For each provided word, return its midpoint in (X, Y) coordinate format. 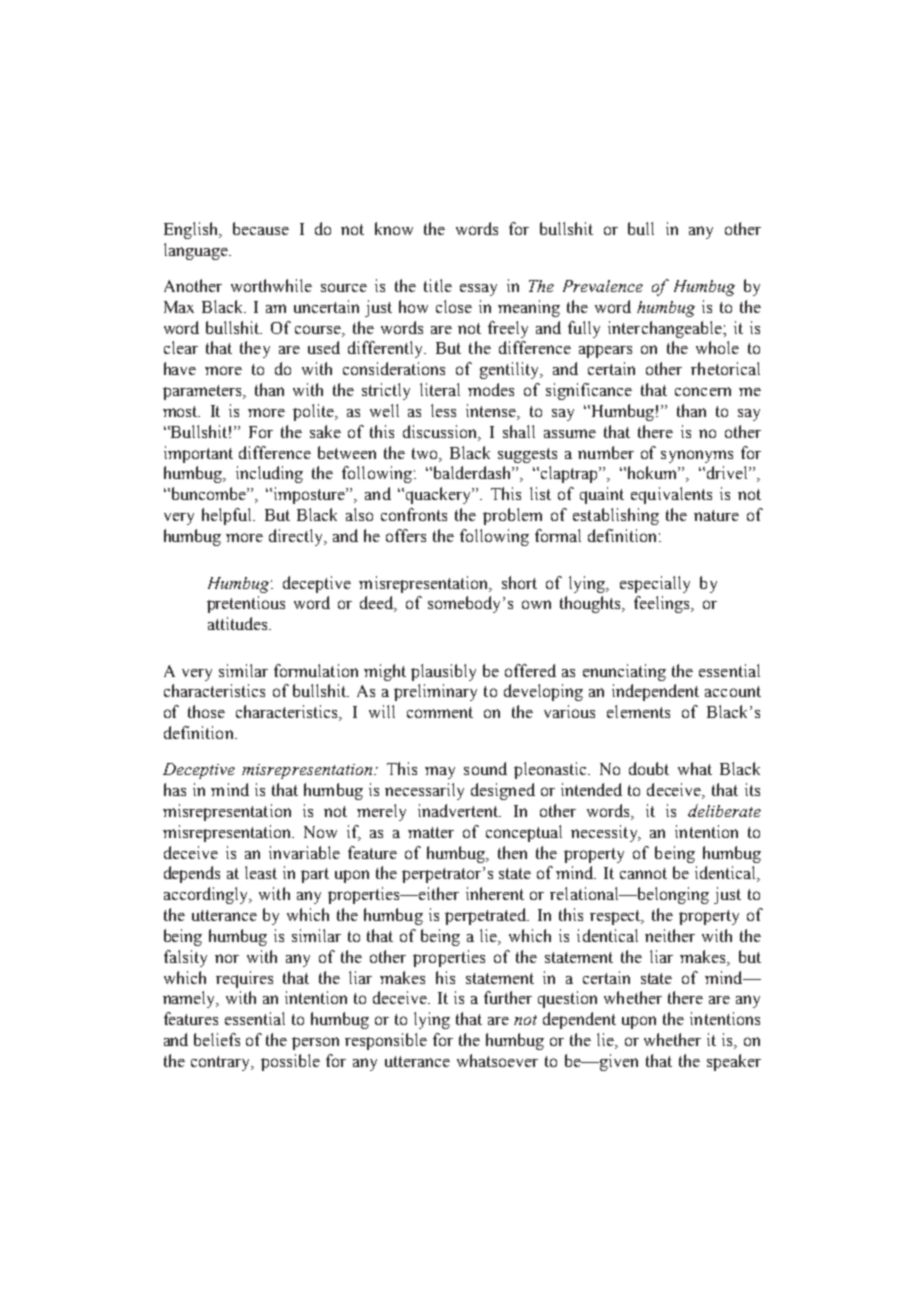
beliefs (217, 1039)
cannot (643, 873)
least (261, 872)
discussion (442, 432)
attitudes (239, 623)
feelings (663, 604)
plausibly (443, 672)
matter (431, 832)
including (269, 474)
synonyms (697, 456)
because (261, 228)
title (438, 285)
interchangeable (666, 329)
